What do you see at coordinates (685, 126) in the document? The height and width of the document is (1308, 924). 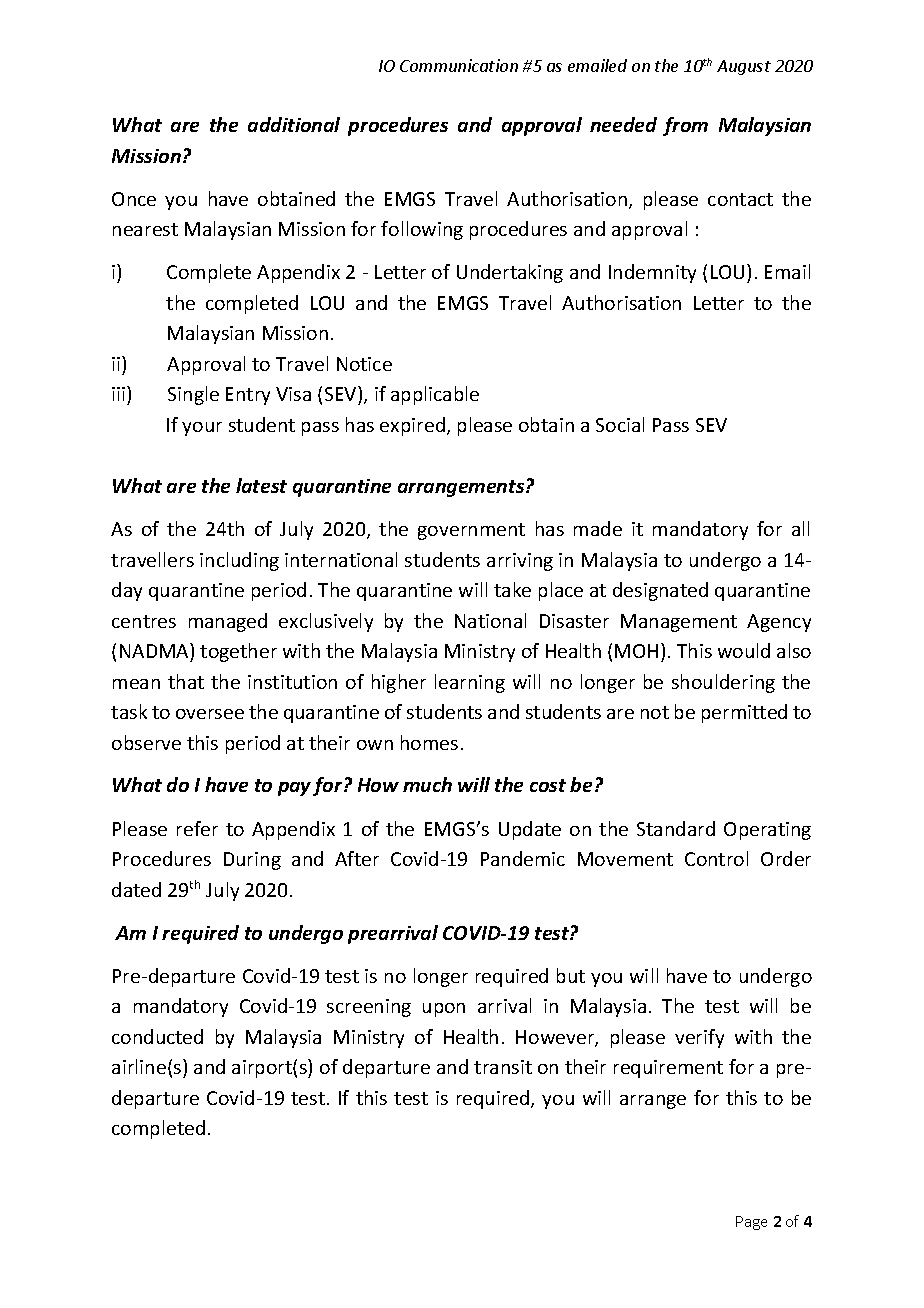 I see `from` at bounding box center [685, 126].
